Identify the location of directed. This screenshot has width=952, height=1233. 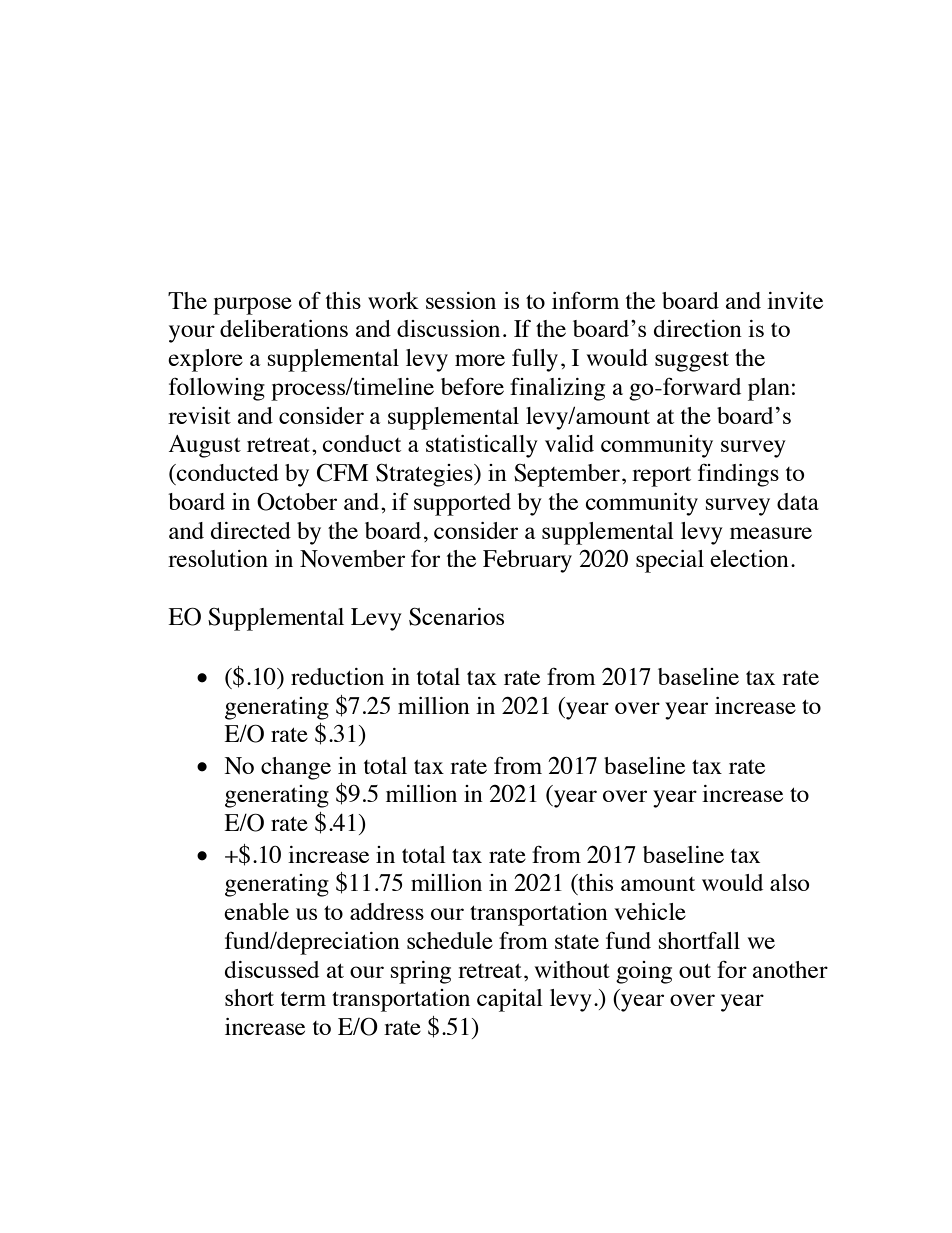
(251, 530).
